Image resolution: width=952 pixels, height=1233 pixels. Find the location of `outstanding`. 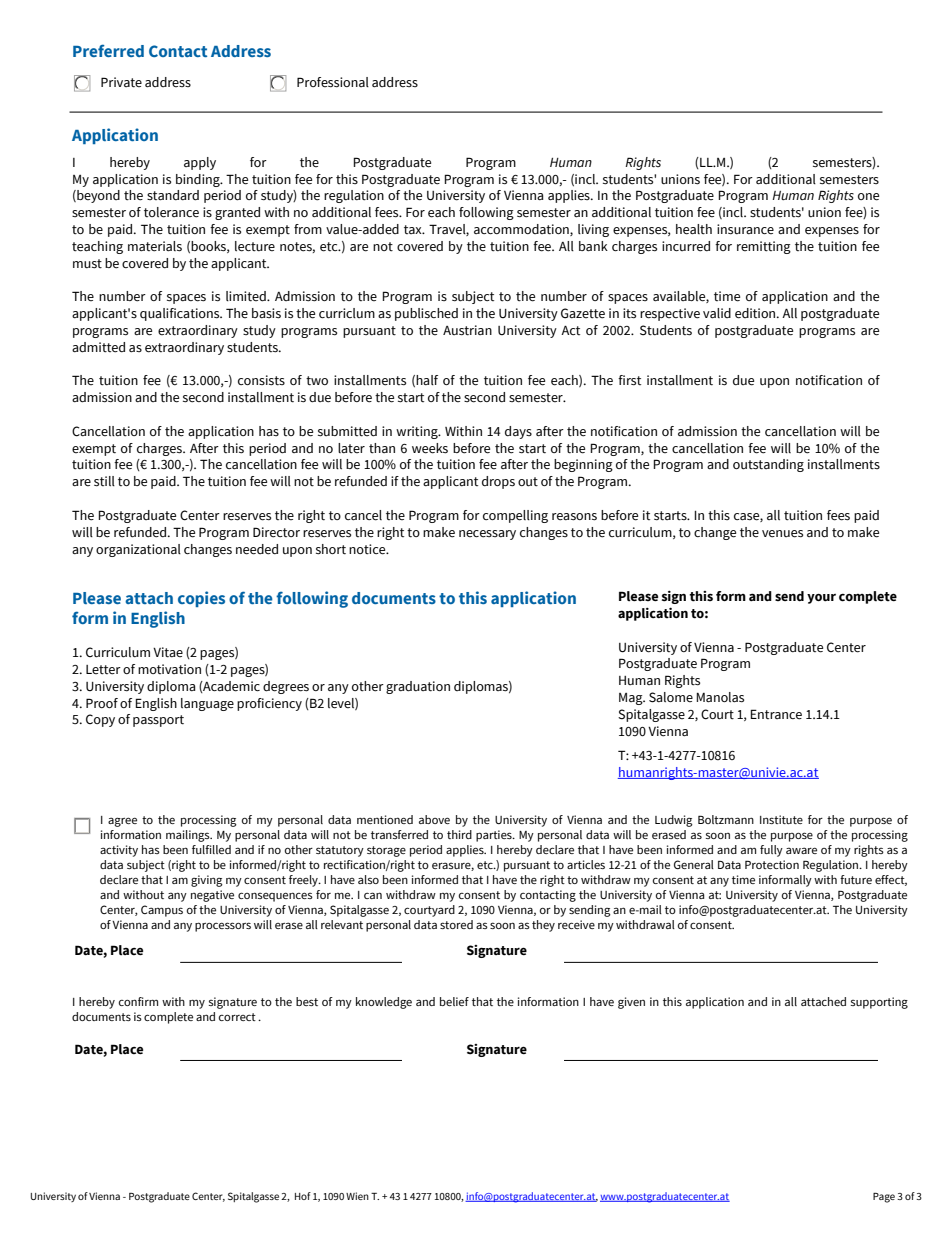

outstanding is located at coordinates (768, 465).
